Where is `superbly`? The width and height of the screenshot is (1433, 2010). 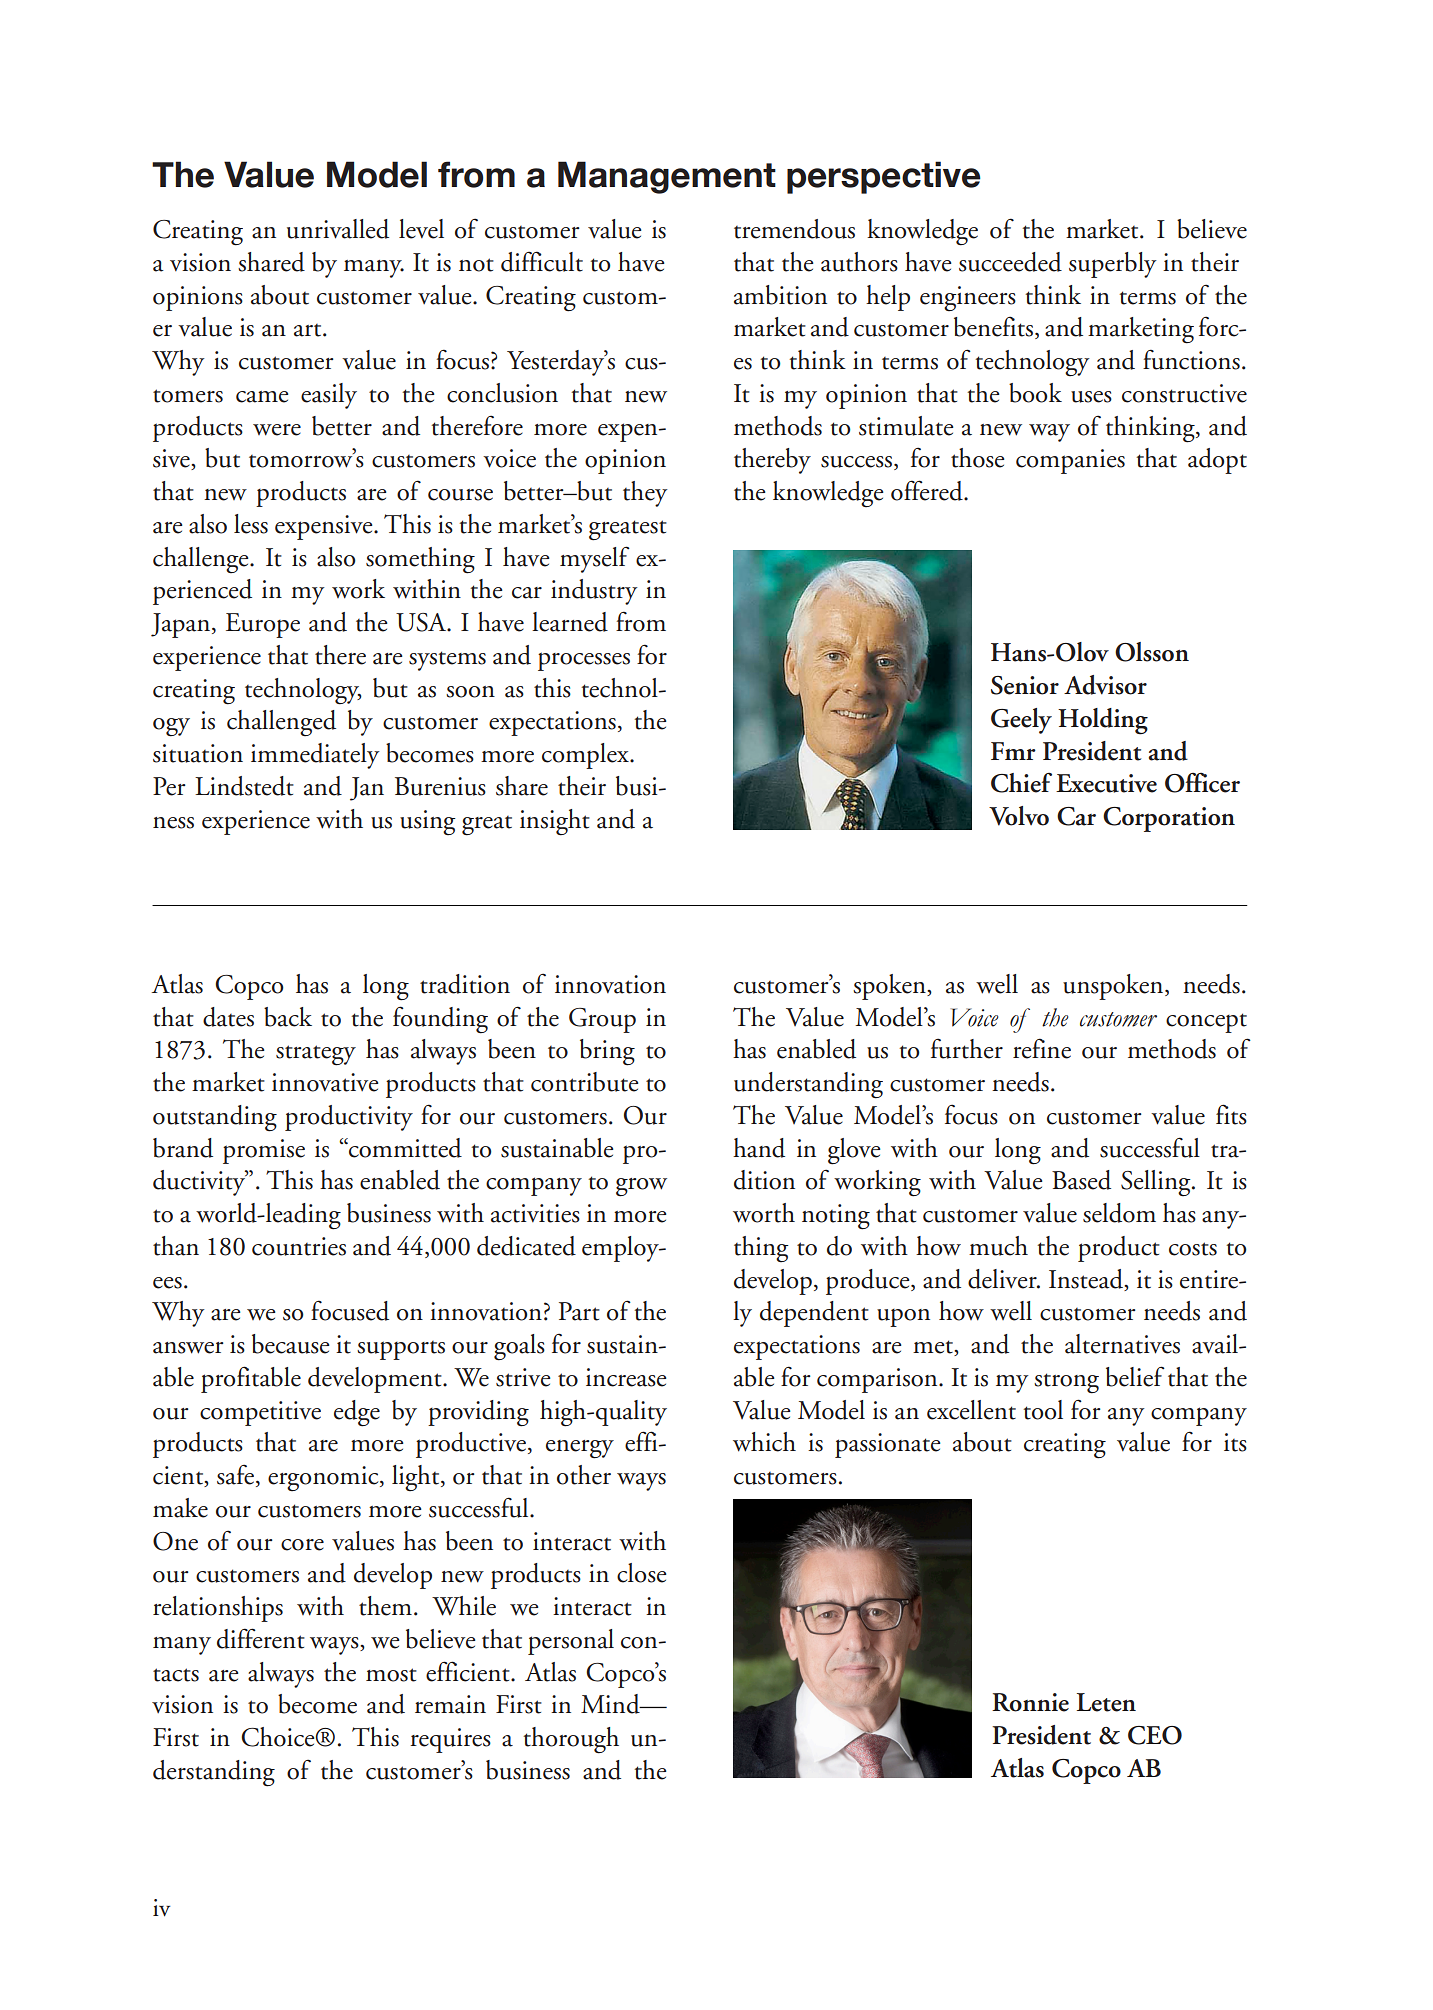 superbly is located at coordinates (1113, 265).
